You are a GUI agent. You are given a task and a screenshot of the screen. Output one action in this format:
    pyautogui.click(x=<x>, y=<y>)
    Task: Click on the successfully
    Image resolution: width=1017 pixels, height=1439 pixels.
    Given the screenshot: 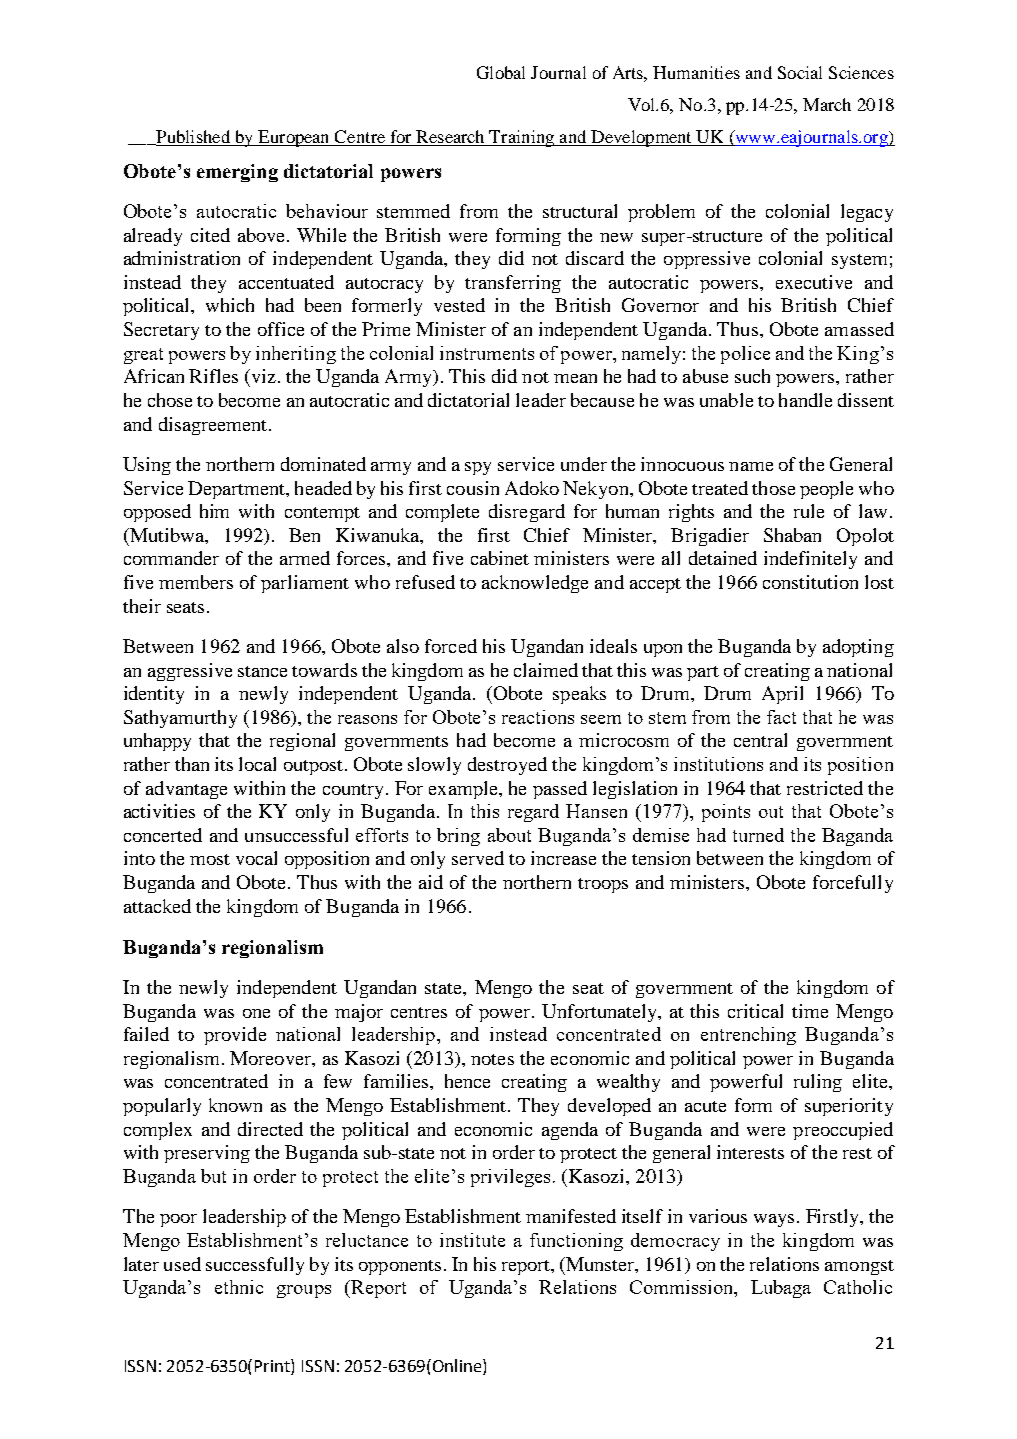 What is the action you would take?
    pyautogui.click(x=255, y=1266)
